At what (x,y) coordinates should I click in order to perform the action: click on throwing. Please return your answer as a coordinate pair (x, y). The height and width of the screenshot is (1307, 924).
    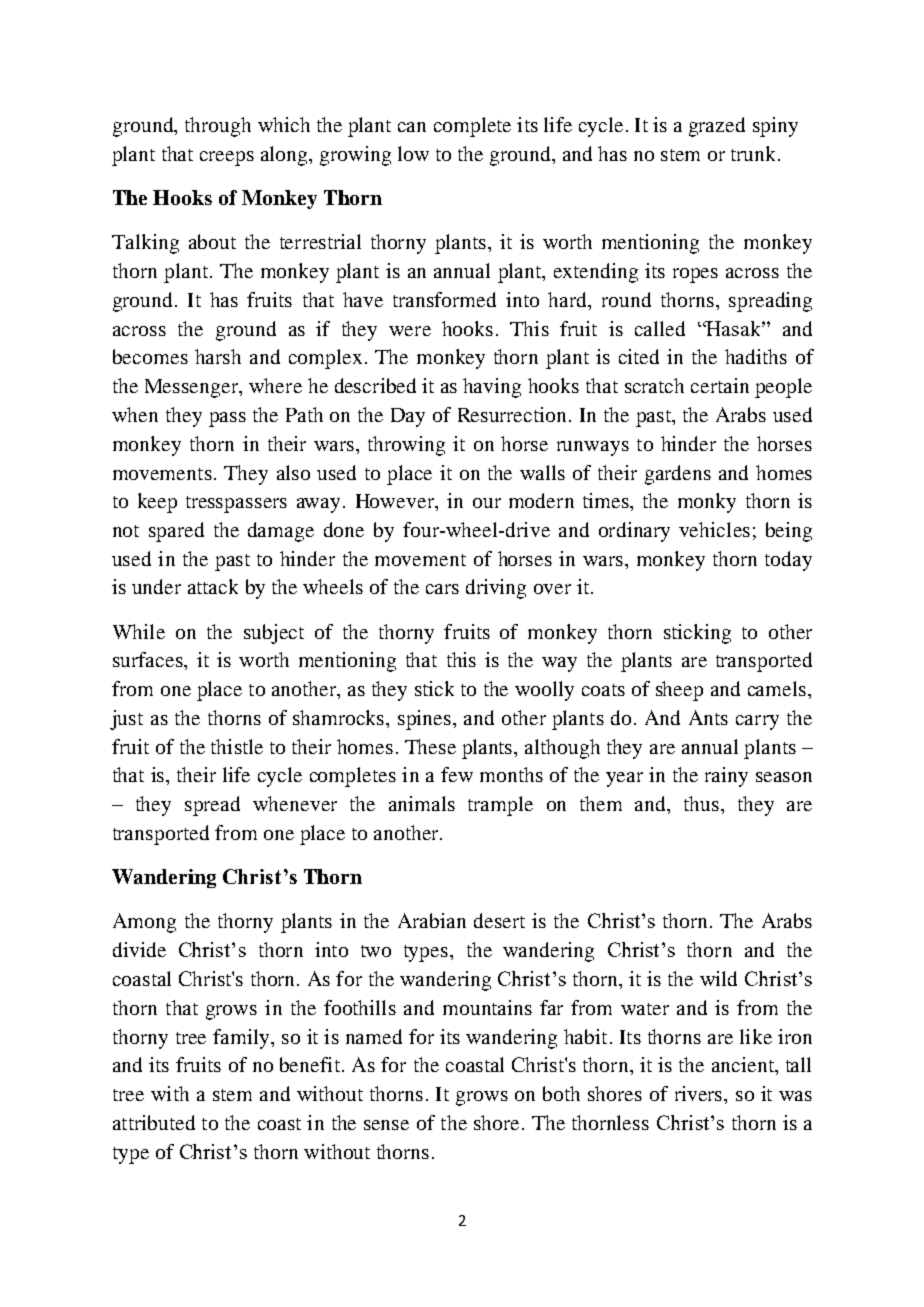
    Looking at the image, I should click on (406, 446).
